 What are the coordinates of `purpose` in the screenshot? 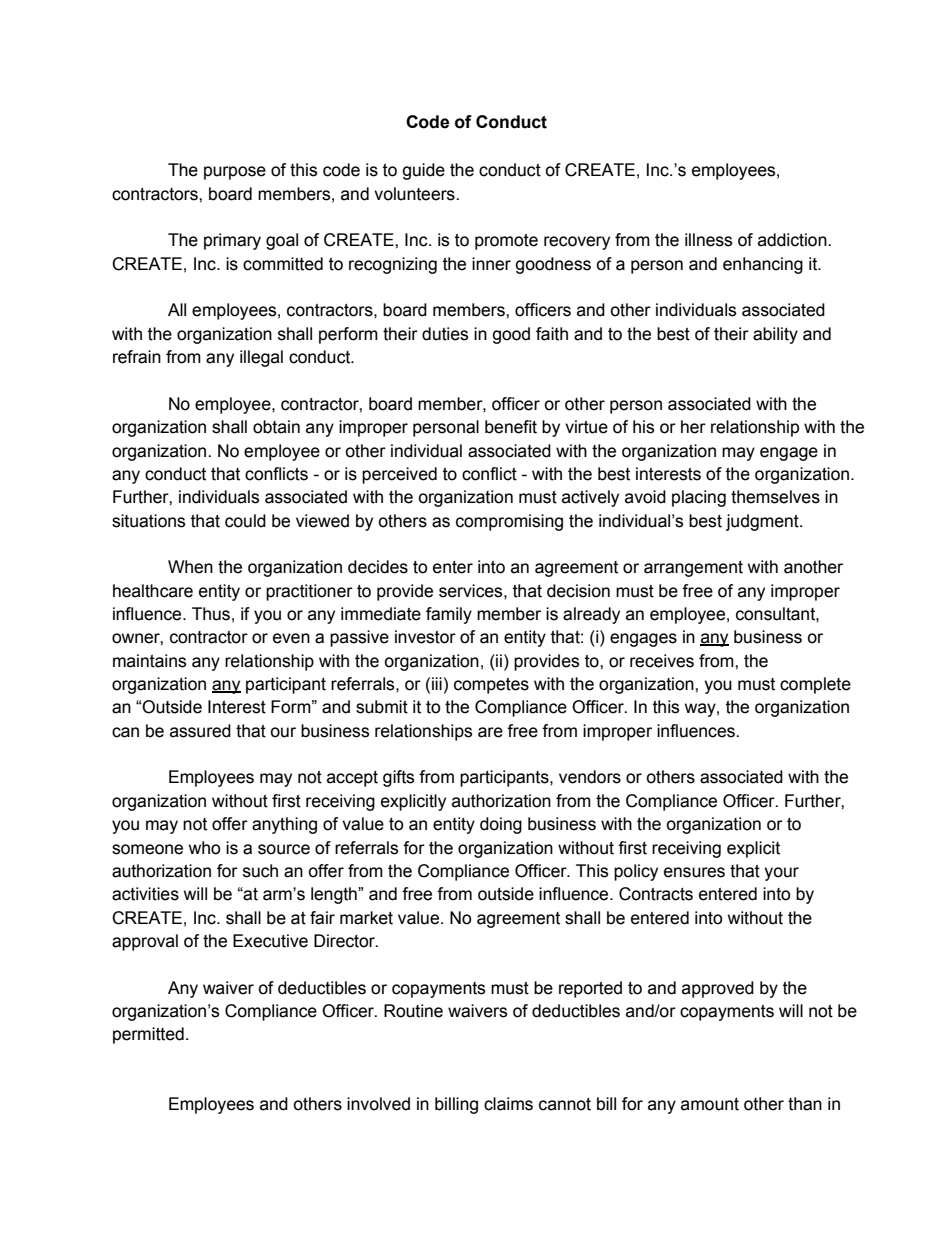 It's located at (235, 173).
